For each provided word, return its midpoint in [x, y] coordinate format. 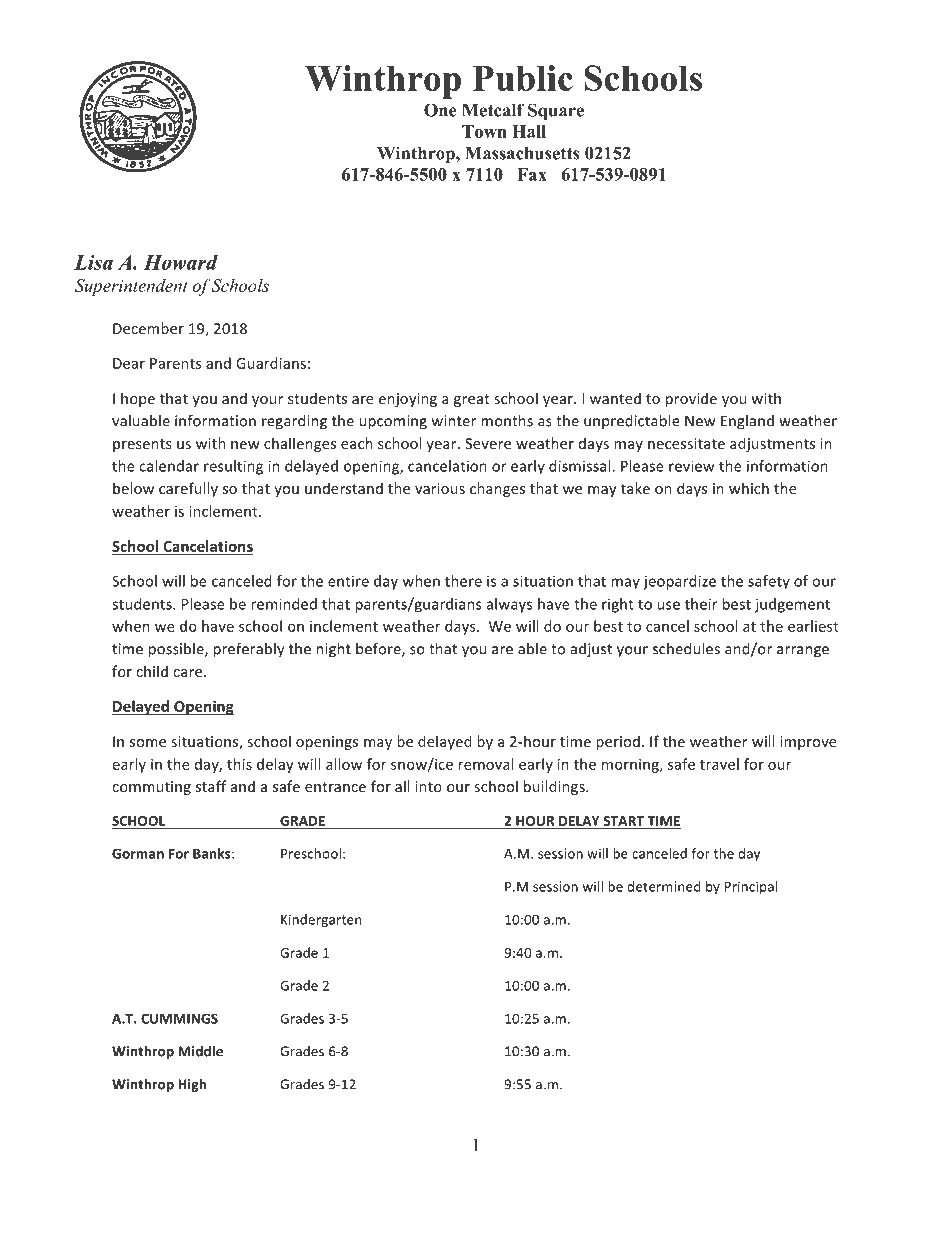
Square [556, 112]
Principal [751, 887]
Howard [181, 262]
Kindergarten [321, 921]
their [701, 604]
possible [177, 650]
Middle [200, 1051]
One [440, 110]
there [463, 581]
